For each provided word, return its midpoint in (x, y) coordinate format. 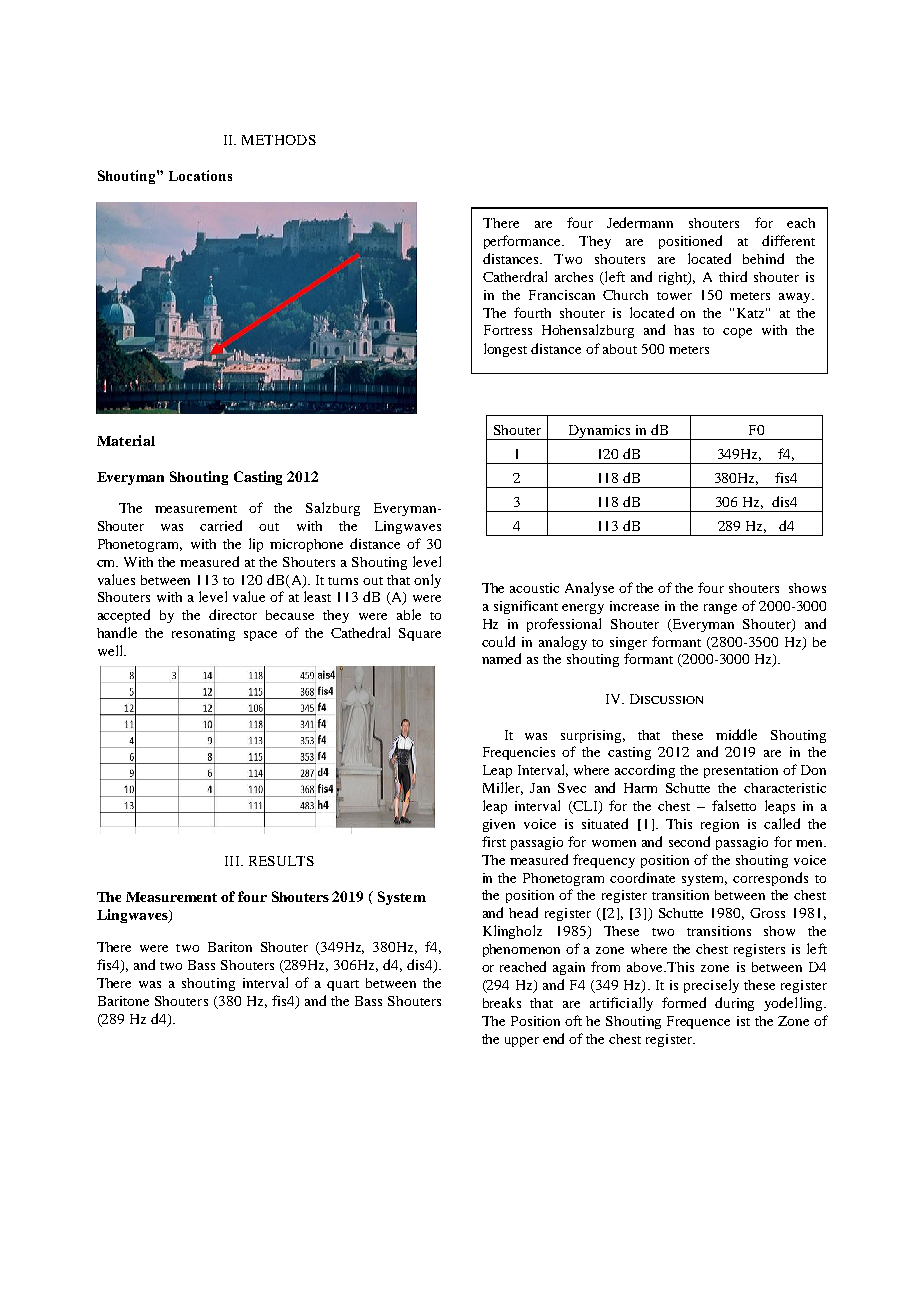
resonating (203, 634)
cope (737, 333)
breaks (502, 1002)
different (788, 240)
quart (343, 985)
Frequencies (519, 753)
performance (524, 242)
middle (736, 734)
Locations (200, 175)
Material (126, 440)
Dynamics (599, 432)
